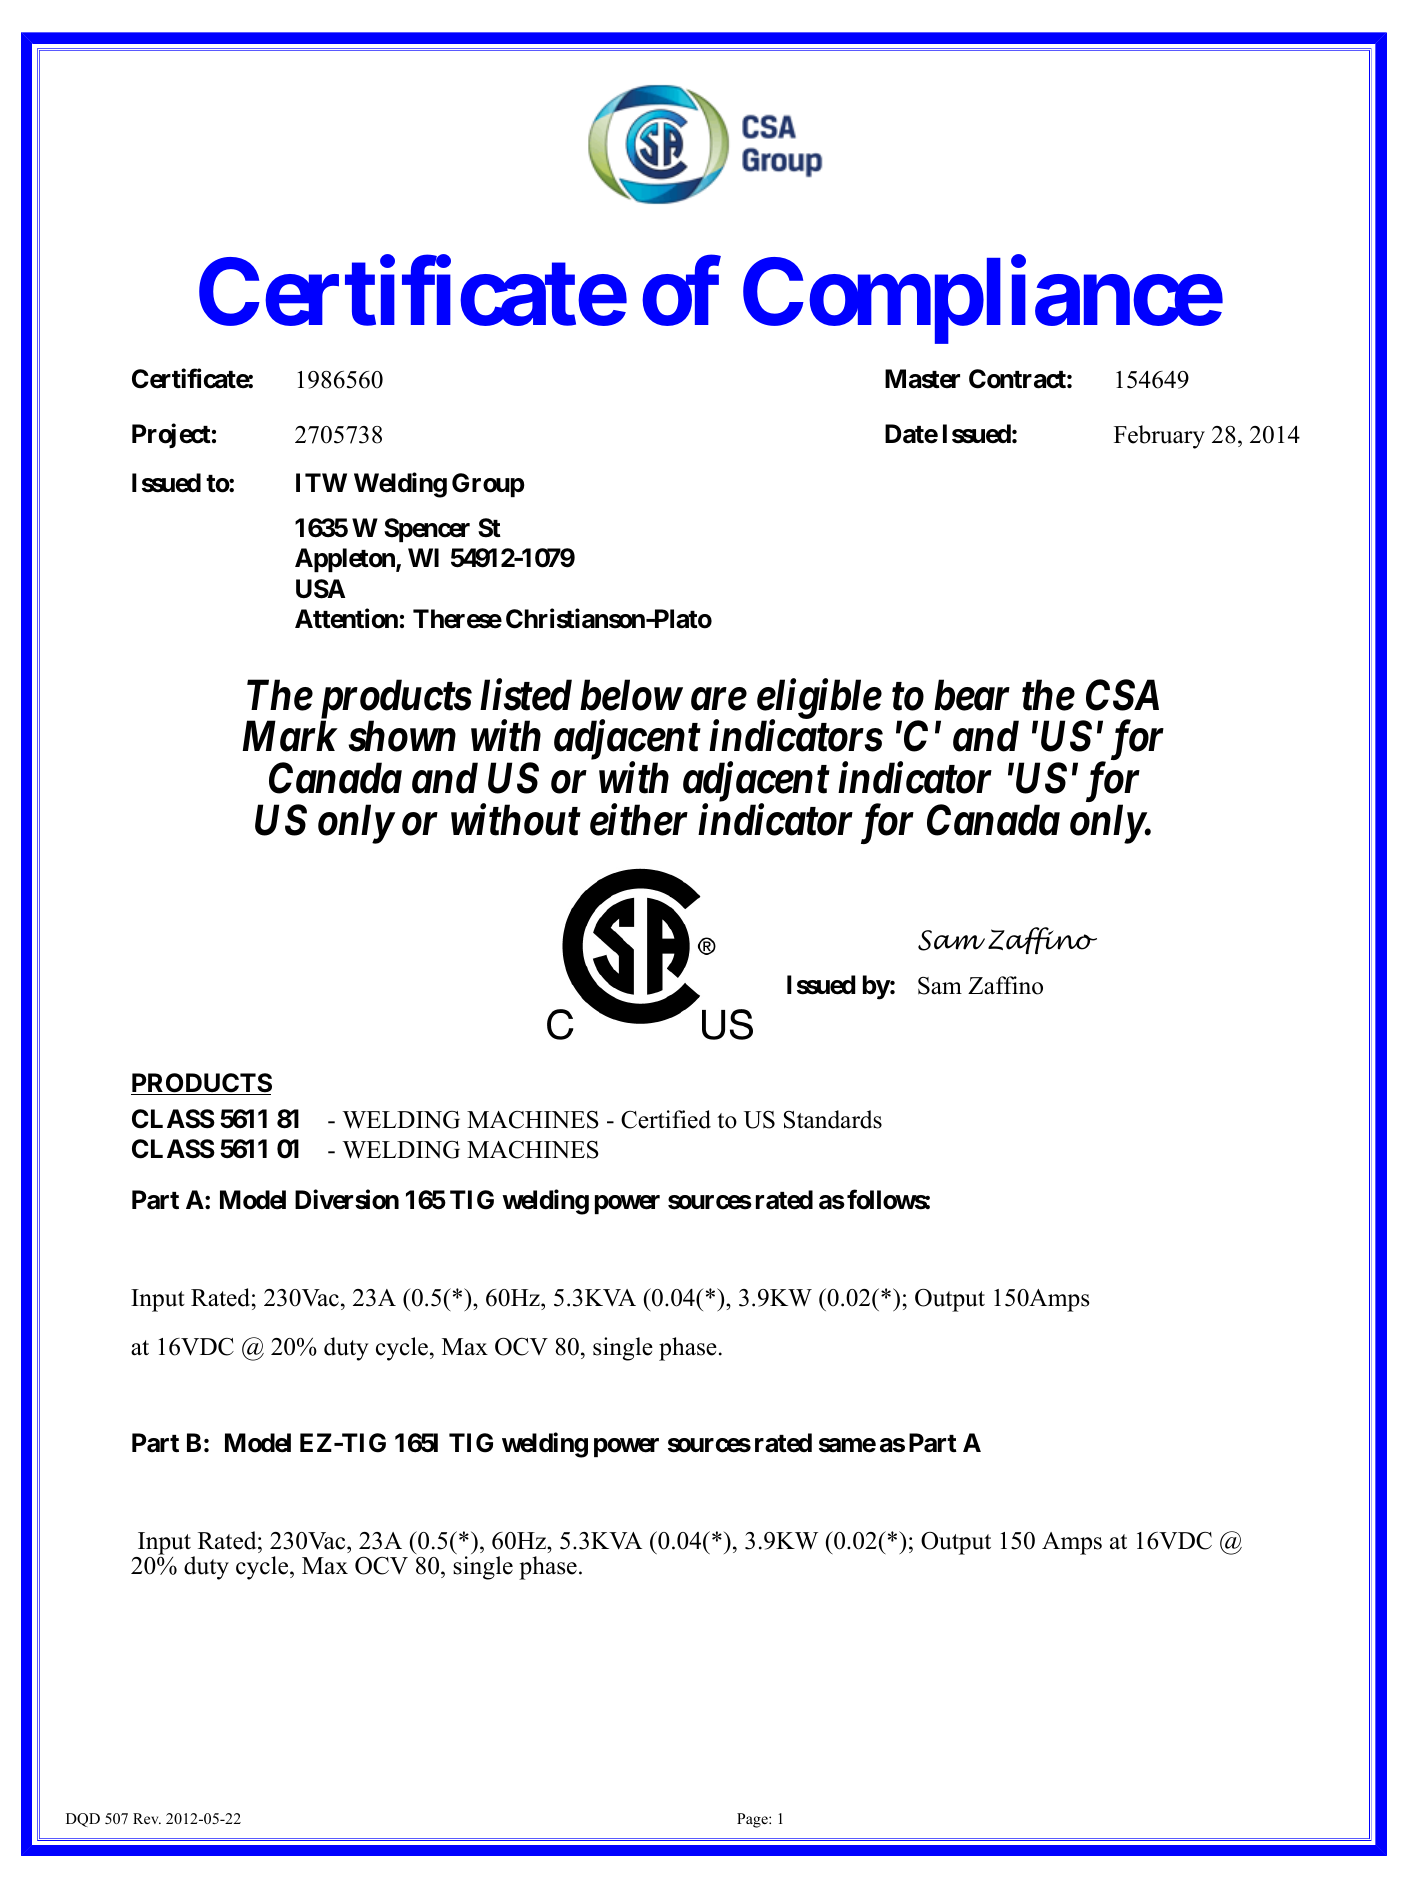 The image size is (1407, 1892). Describe the element at coordinates (290, 736) in the screenshot. I see `Mark` at that location.
